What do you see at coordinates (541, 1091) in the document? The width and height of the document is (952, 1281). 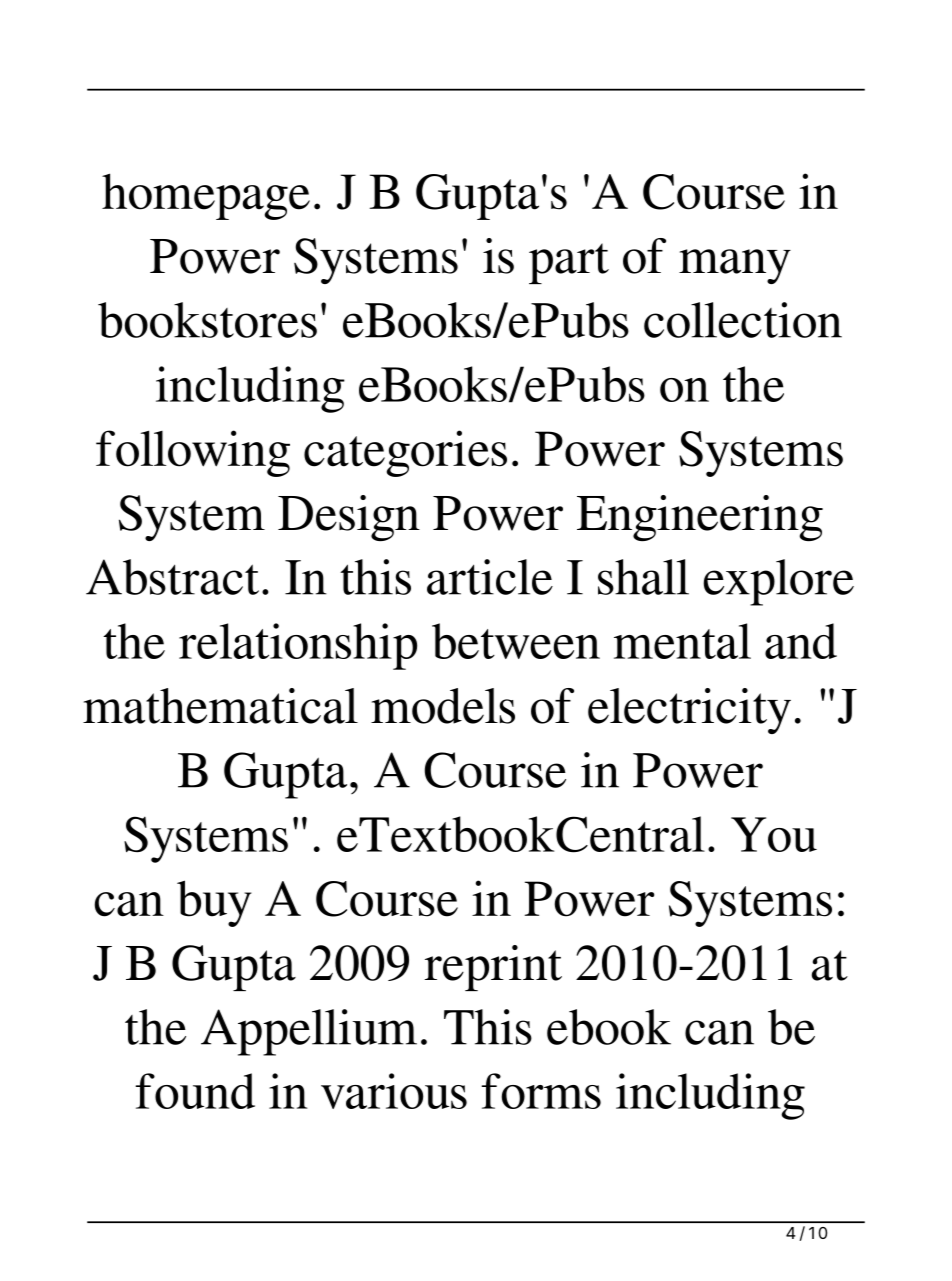 I see `forms` at bounding box center [541, 1091].
